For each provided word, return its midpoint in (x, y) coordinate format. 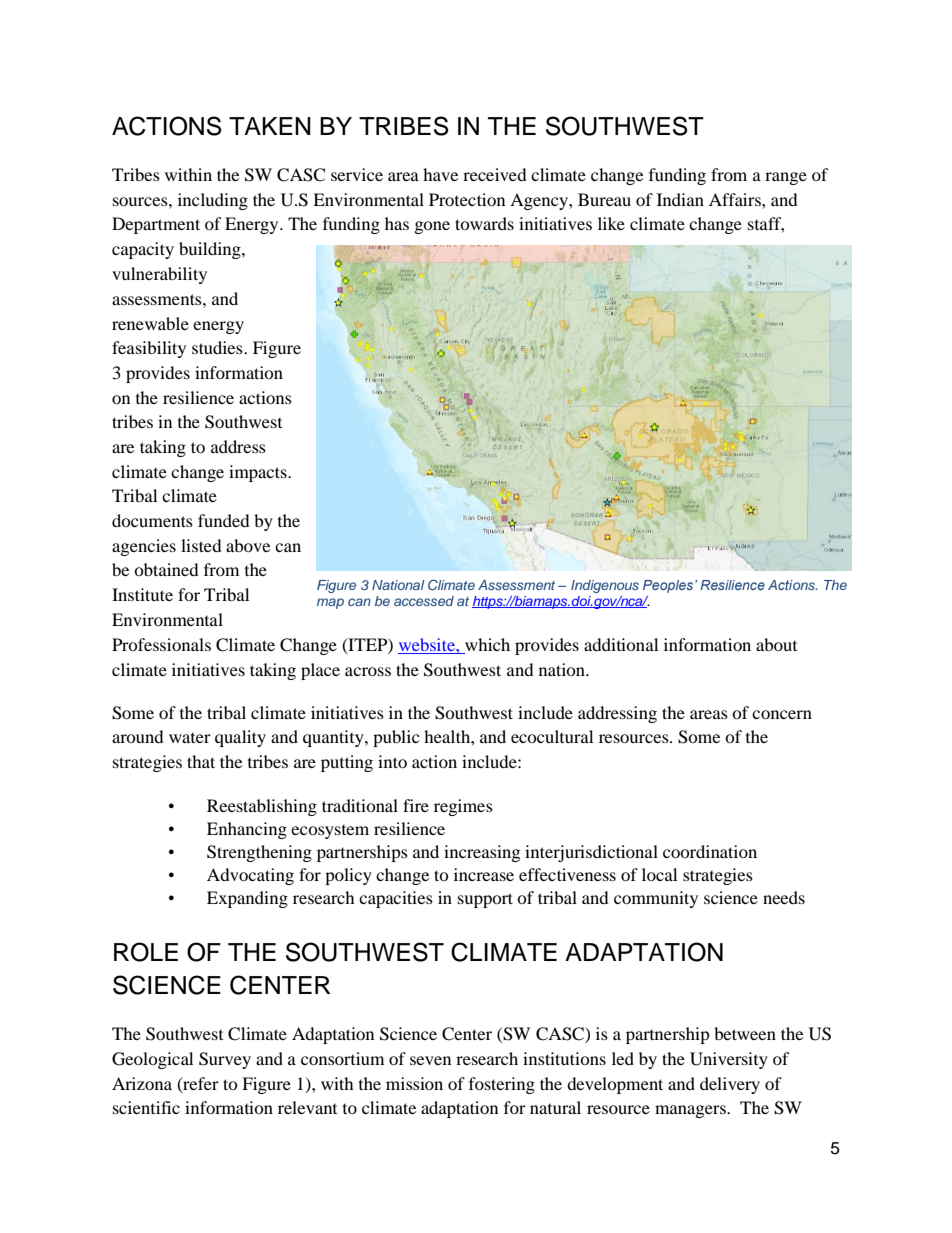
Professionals (161, 644)
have (440, 174)
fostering (502, 1085)
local (659, 874)
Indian (680, 199)
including (213, 201)
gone (432, 227)
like (611, 223)
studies (218, 347)
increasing (482, 853)
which (487, 644)
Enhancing (247, 830)
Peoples (669, 586)
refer (200, 1084)
